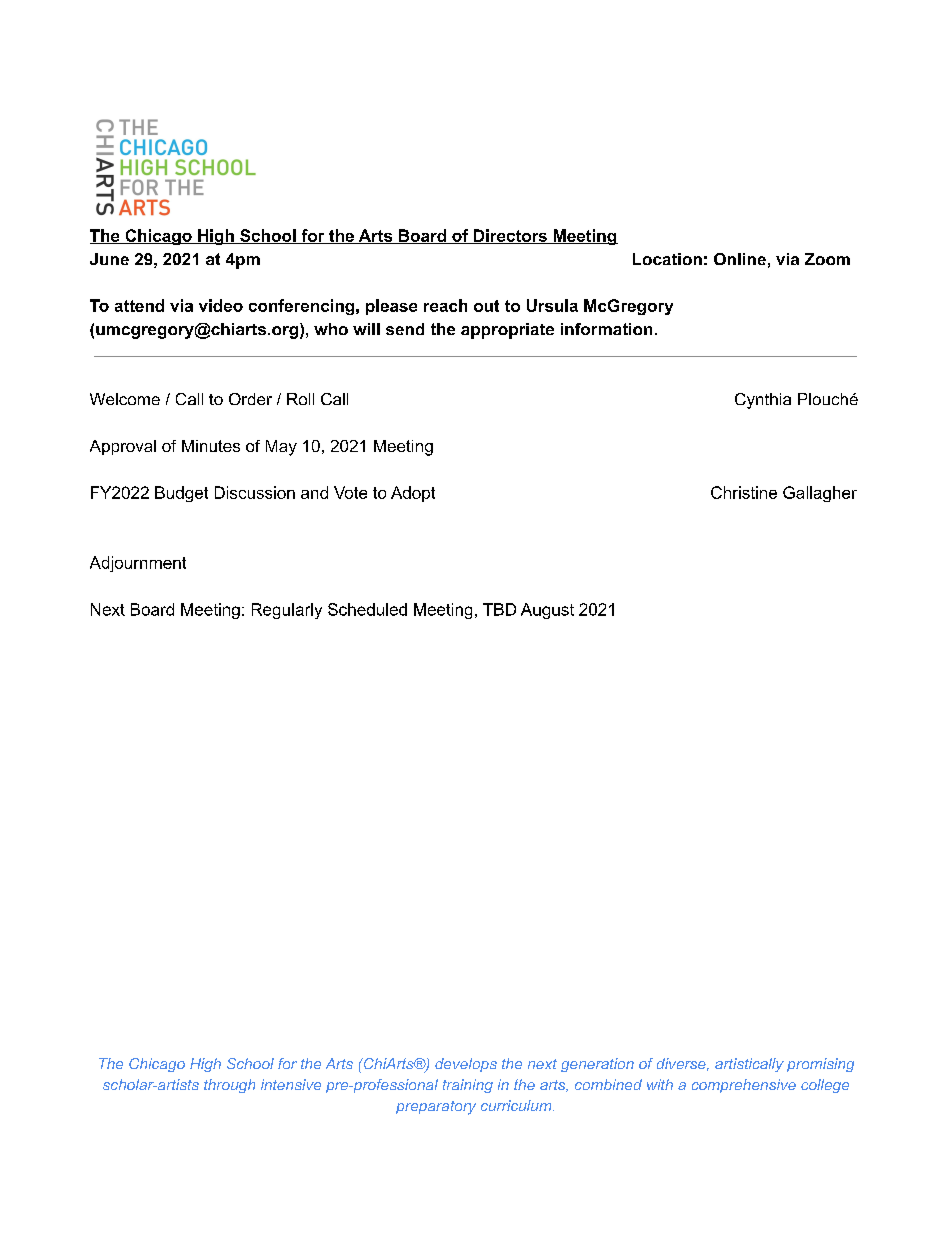 Image resolution: width=952 pixels, height=1233 pixels. I want to click on Directors, so click(510, 236).
